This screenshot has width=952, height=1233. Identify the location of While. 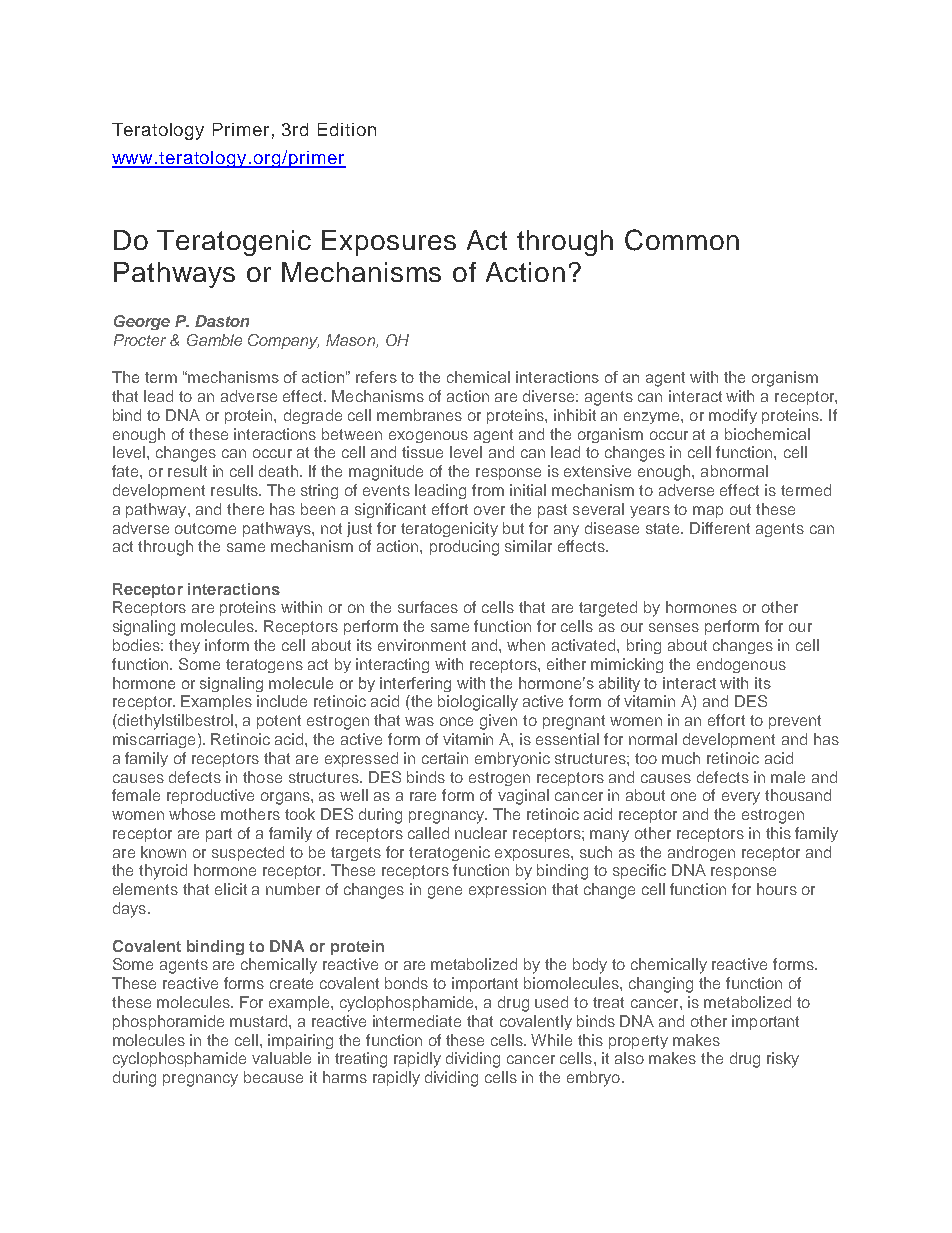
(551, 1040).
